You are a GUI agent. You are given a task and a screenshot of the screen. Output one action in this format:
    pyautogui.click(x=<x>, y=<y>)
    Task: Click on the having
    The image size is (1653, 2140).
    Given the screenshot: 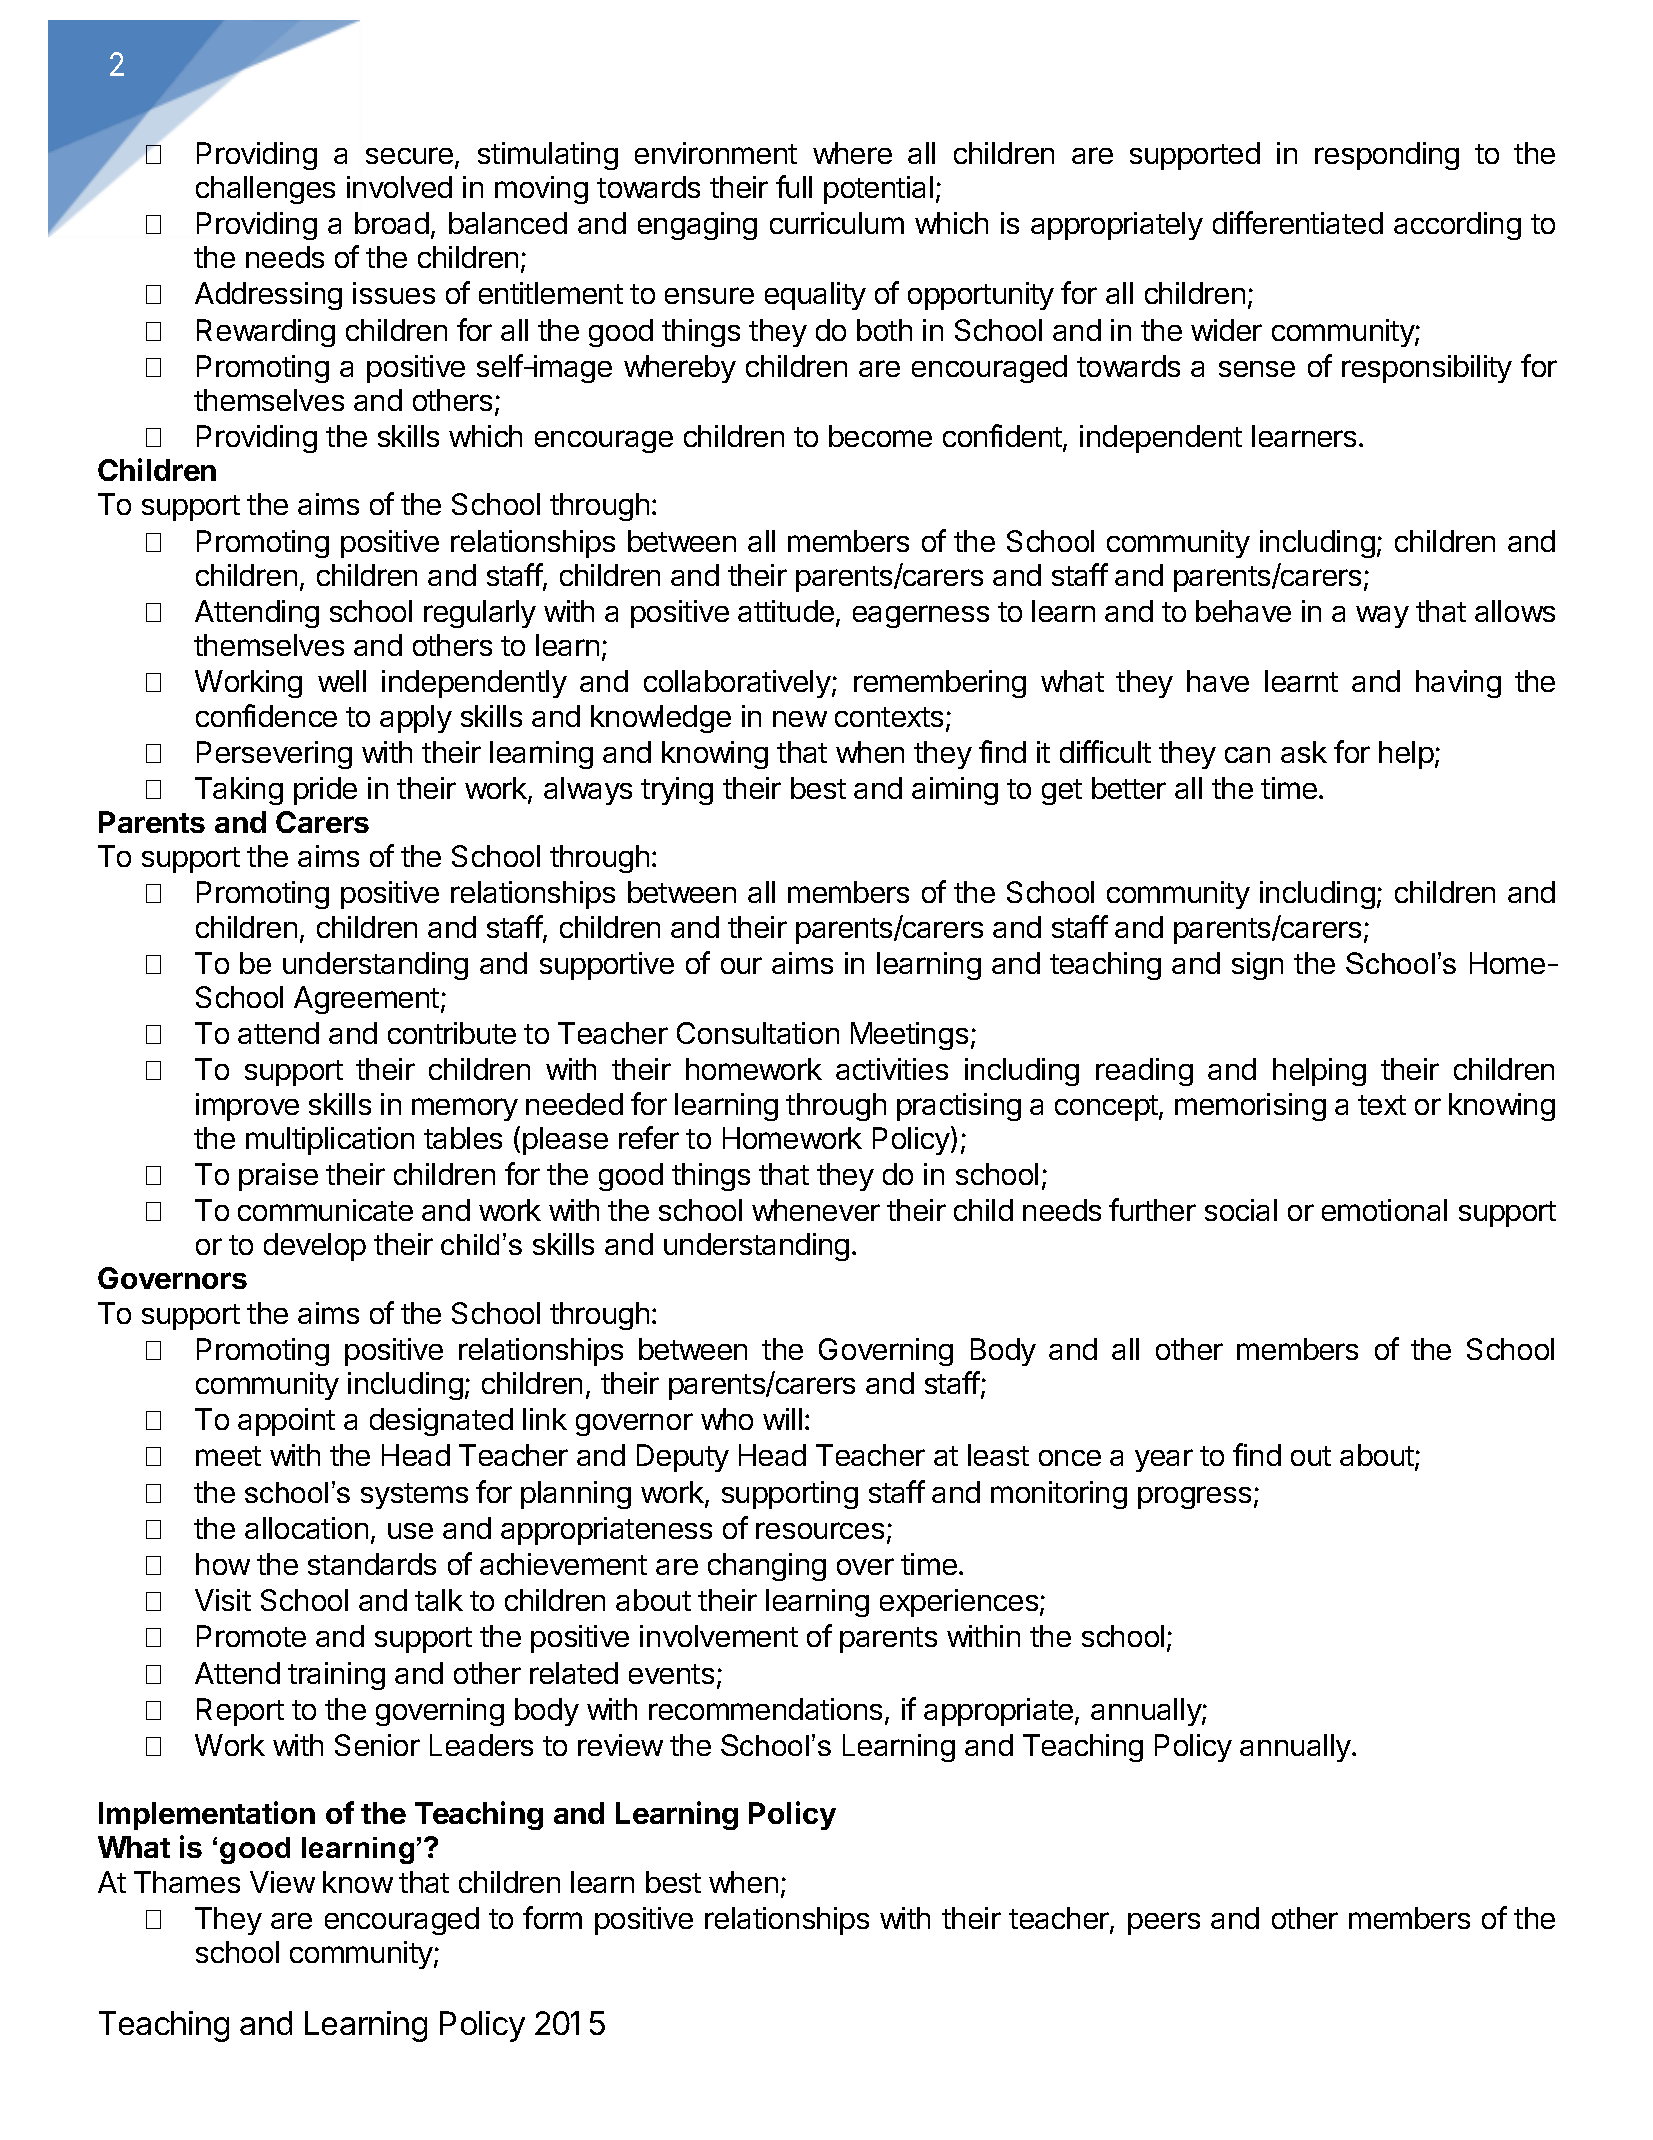 What is the action you would take?
    pyautogui.click(x=1458, y=684)
